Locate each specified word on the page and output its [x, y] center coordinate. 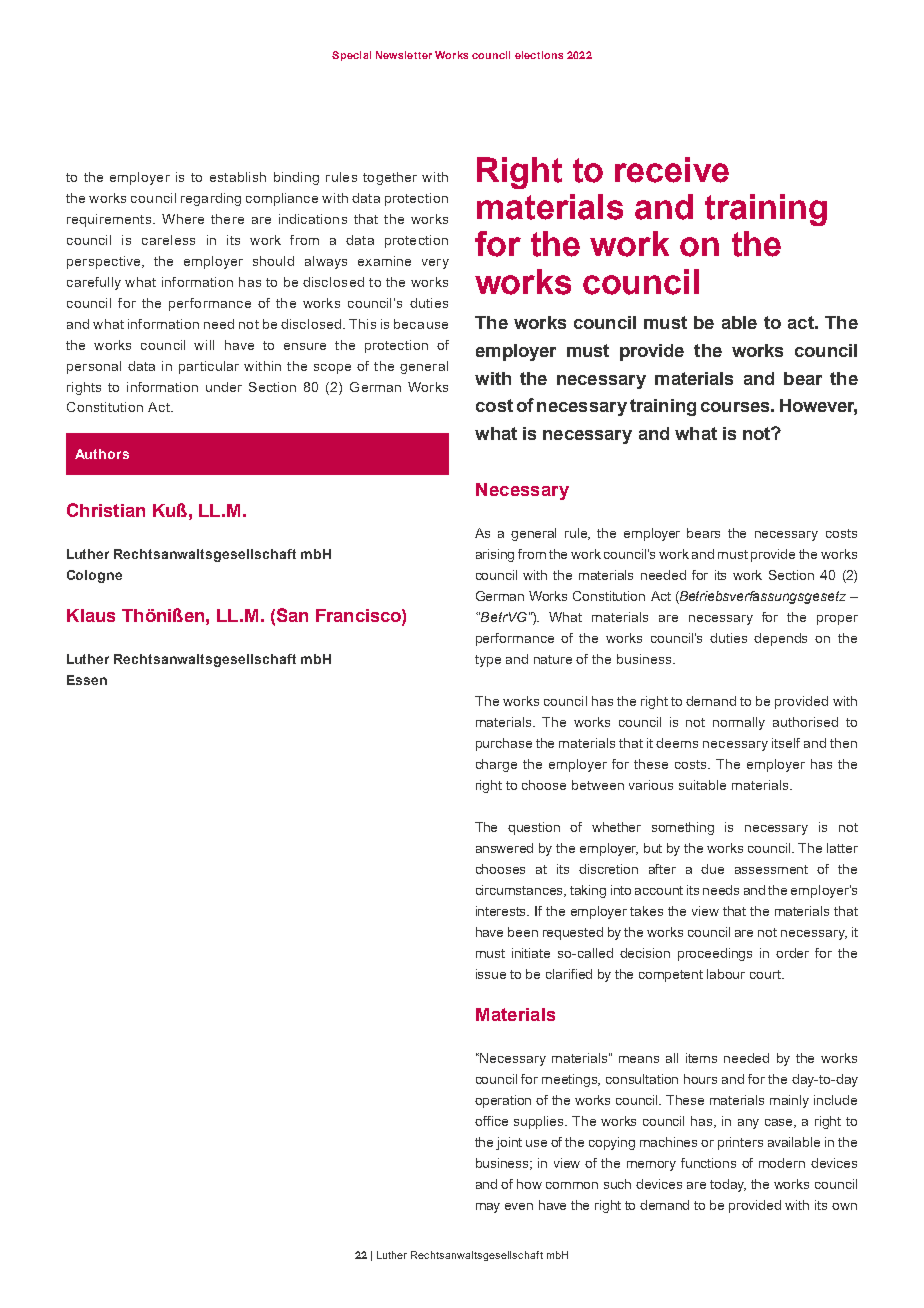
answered [504, 848]
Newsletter [404, 55]
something [683, 828]
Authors [102, 454]
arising [495, 555]
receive [672, 170]
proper [837, 620]
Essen [87, 680]
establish [238, 177]
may [488, 1208]
